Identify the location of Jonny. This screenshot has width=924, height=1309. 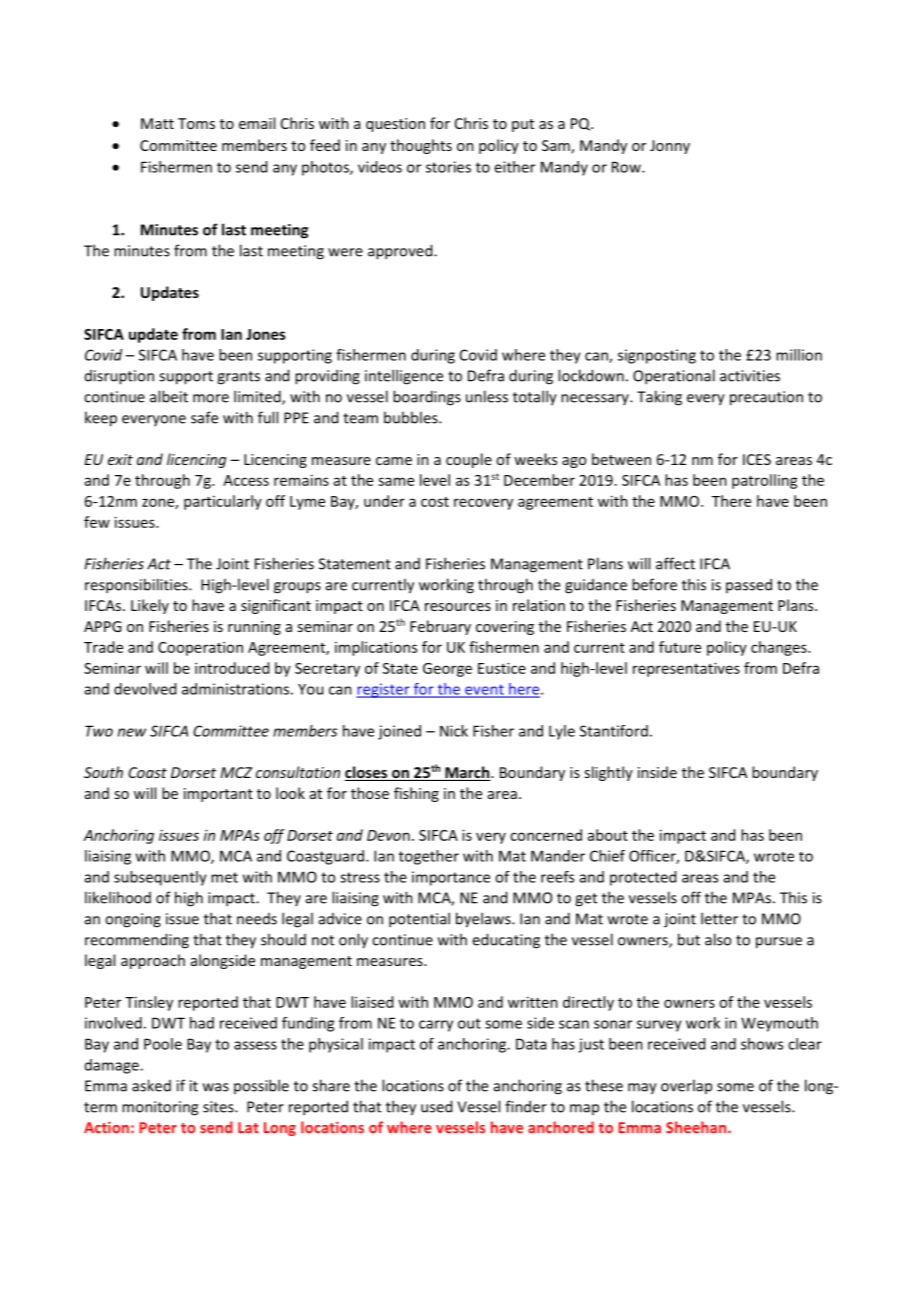
(670, 147).
